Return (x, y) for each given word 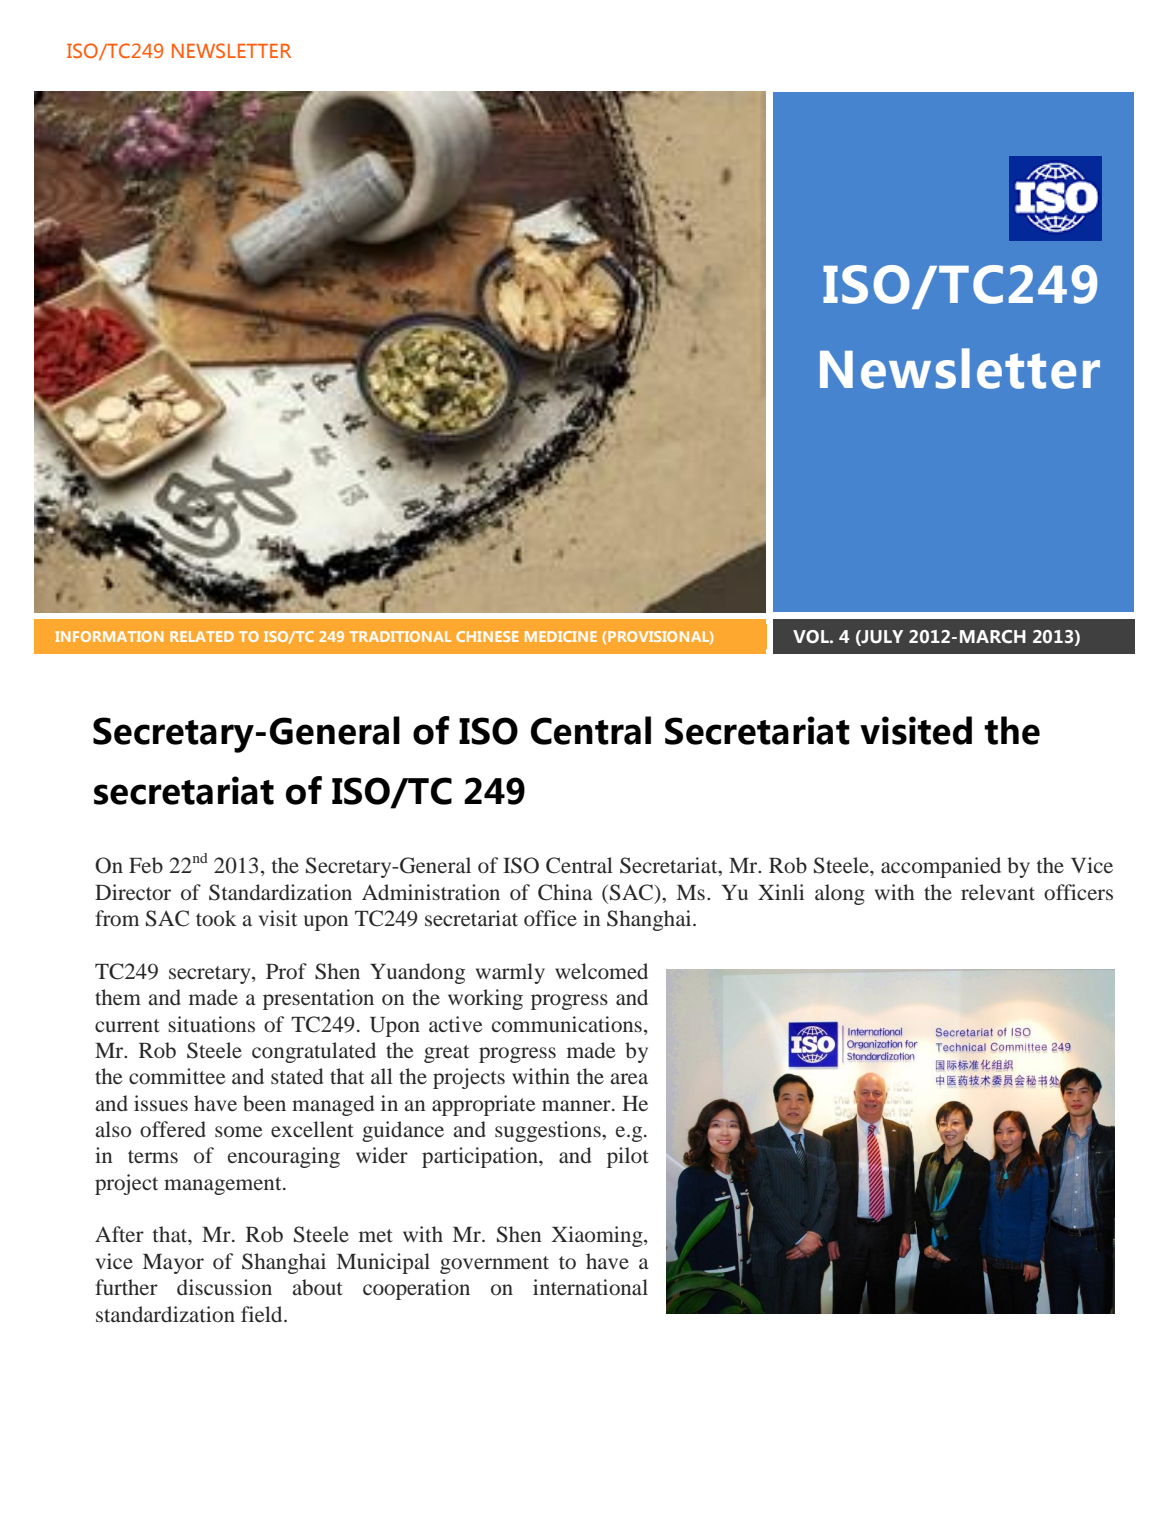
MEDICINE (561, 636)
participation (481, 1157)
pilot (628, 1157)
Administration (431, 892)
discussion (224, 1287)
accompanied (941, 867)
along (840, 894)
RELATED (202, 636)
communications (567, 1024)
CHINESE (487, 636)
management (224, 1186)
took (216, 918)
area (629, 1079)
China (565, 892)
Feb (146, 865)
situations (211, 1024)
